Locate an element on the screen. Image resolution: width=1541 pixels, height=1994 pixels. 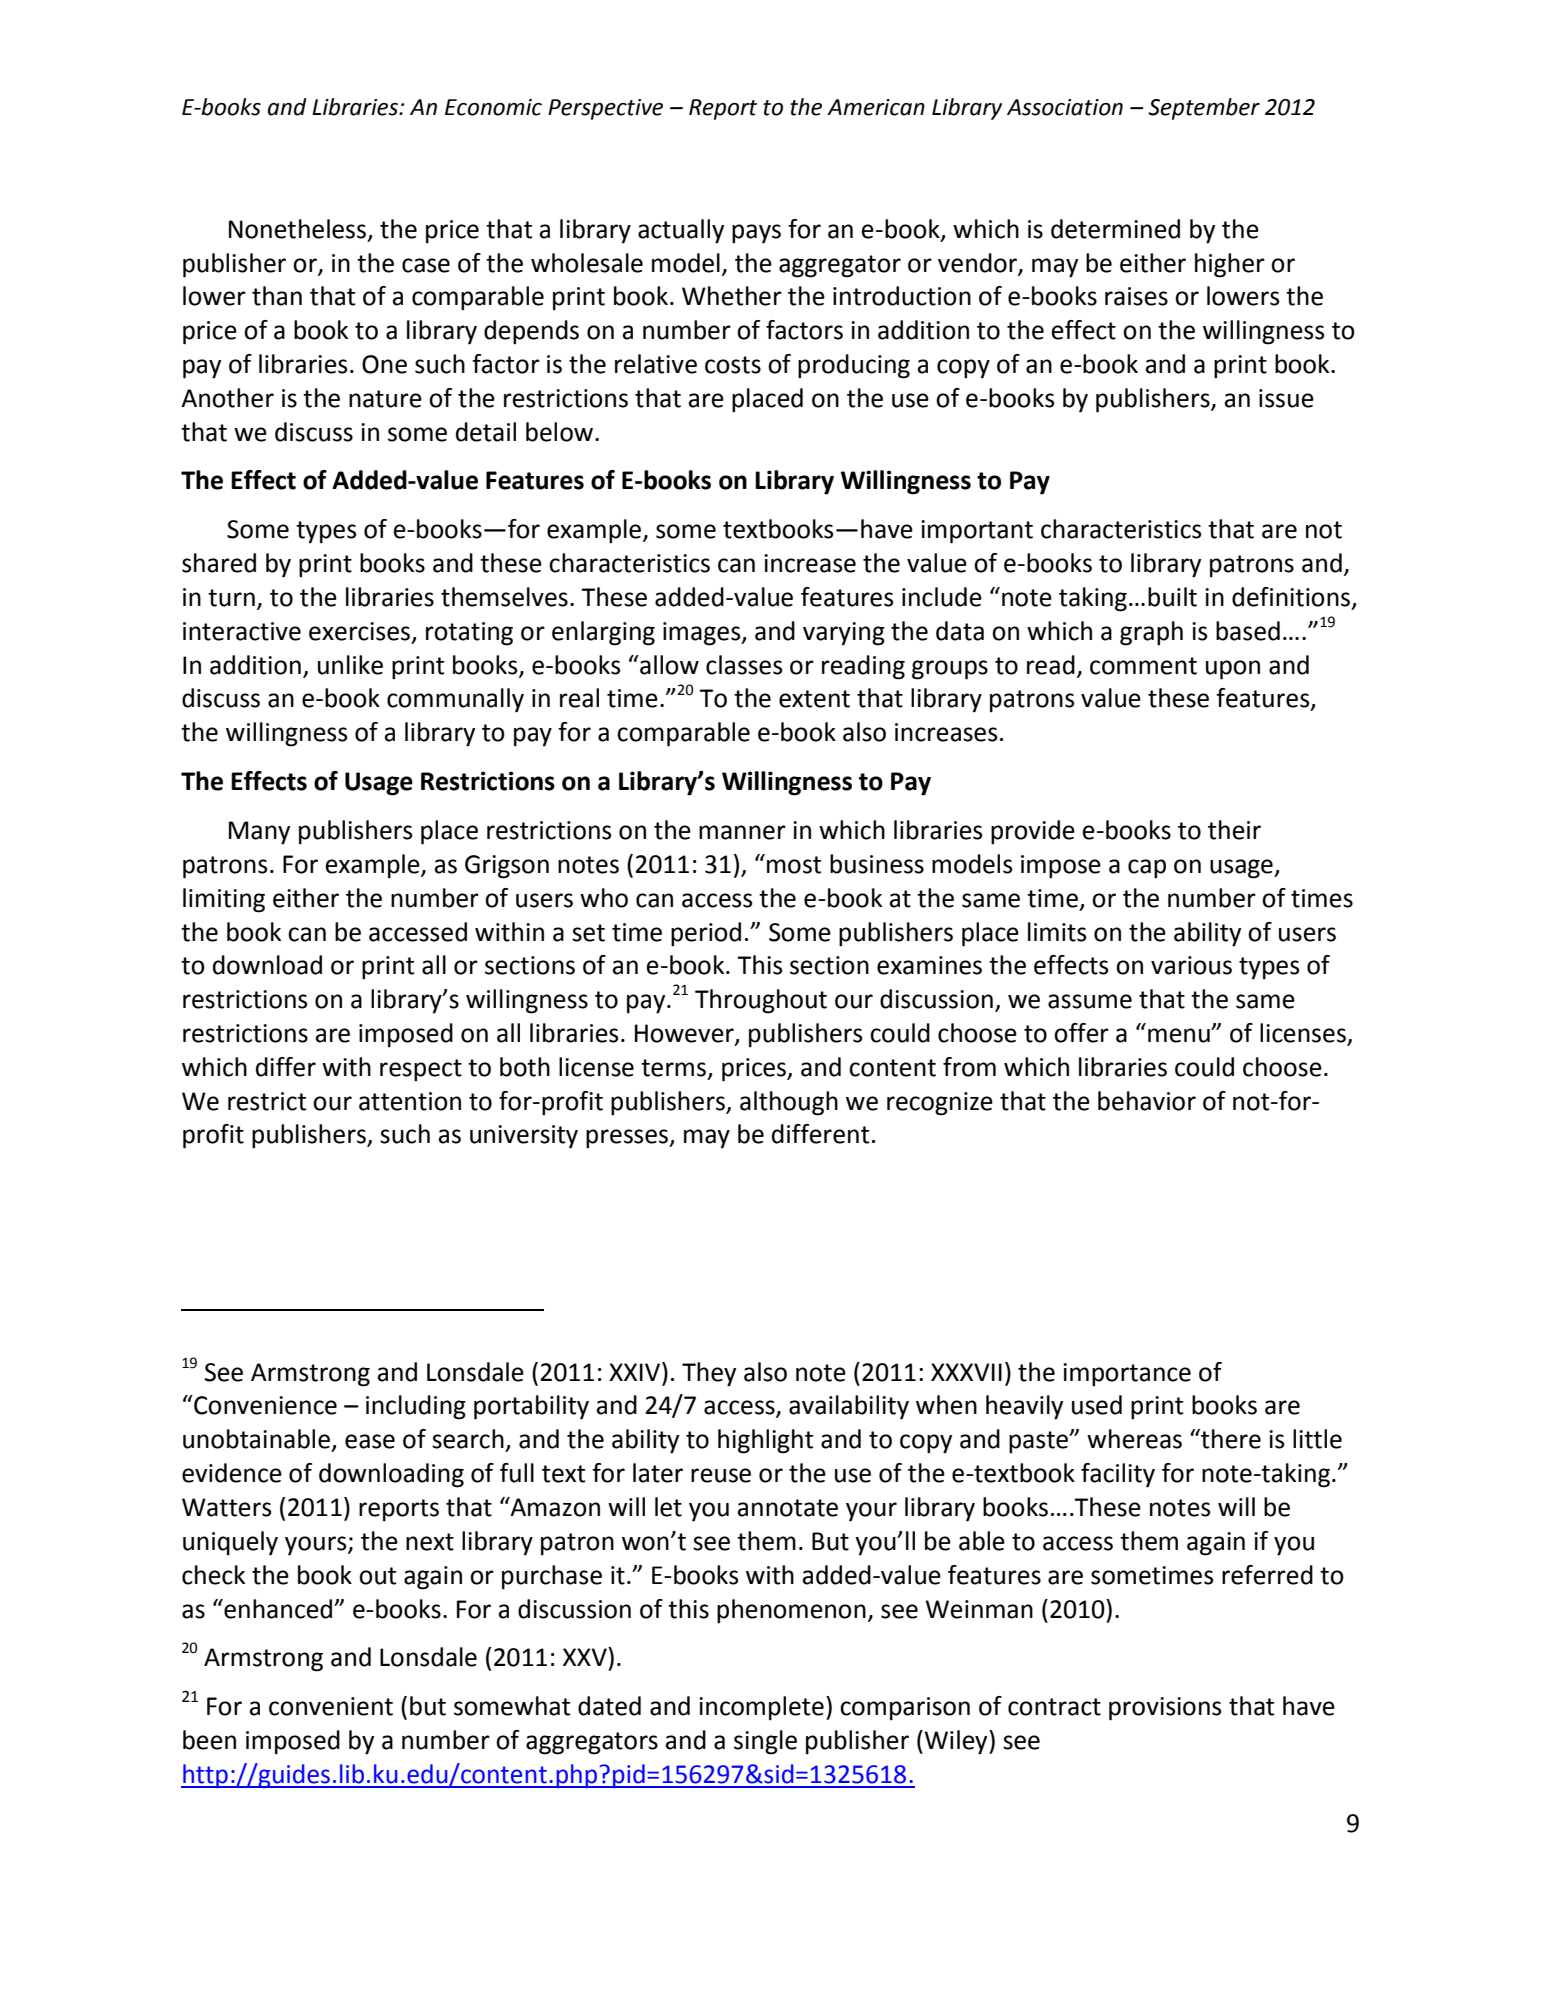
exercises is located at coordinates (361, 632).
